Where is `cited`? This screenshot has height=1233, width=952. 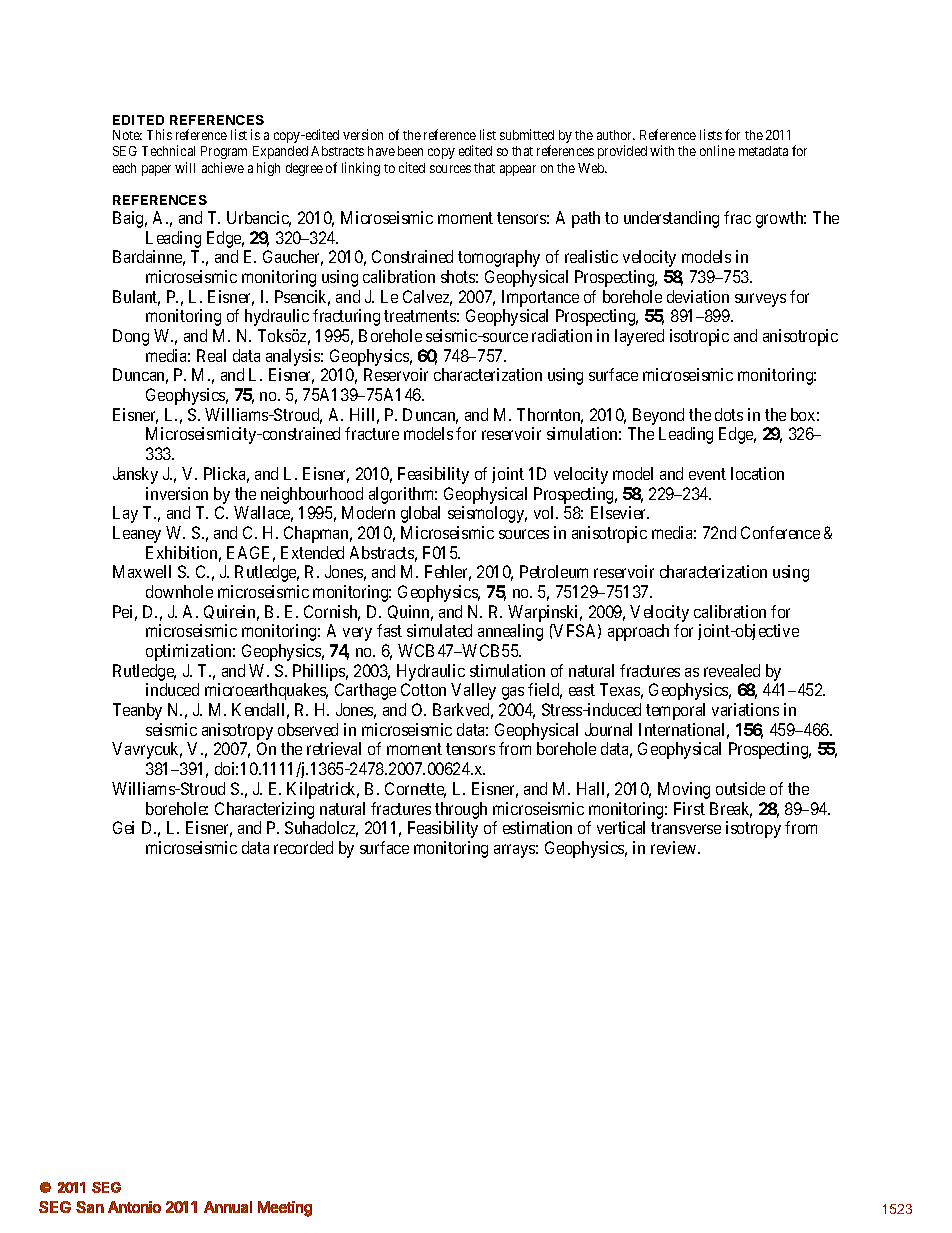 cited is located at coordinates (412, 167).
